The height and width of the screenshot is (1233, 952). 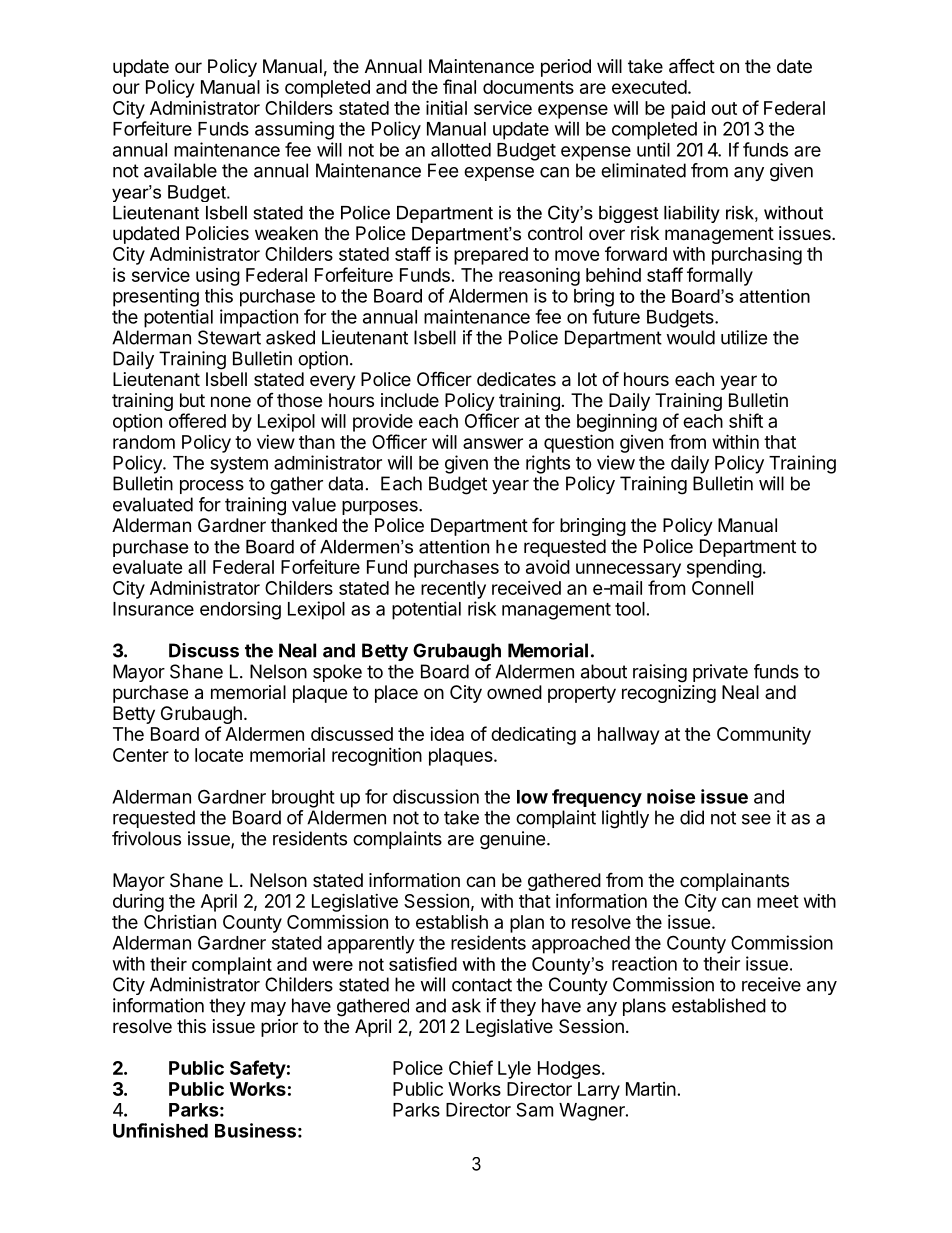 I want to click on paid, so click(x=688, y=110).
